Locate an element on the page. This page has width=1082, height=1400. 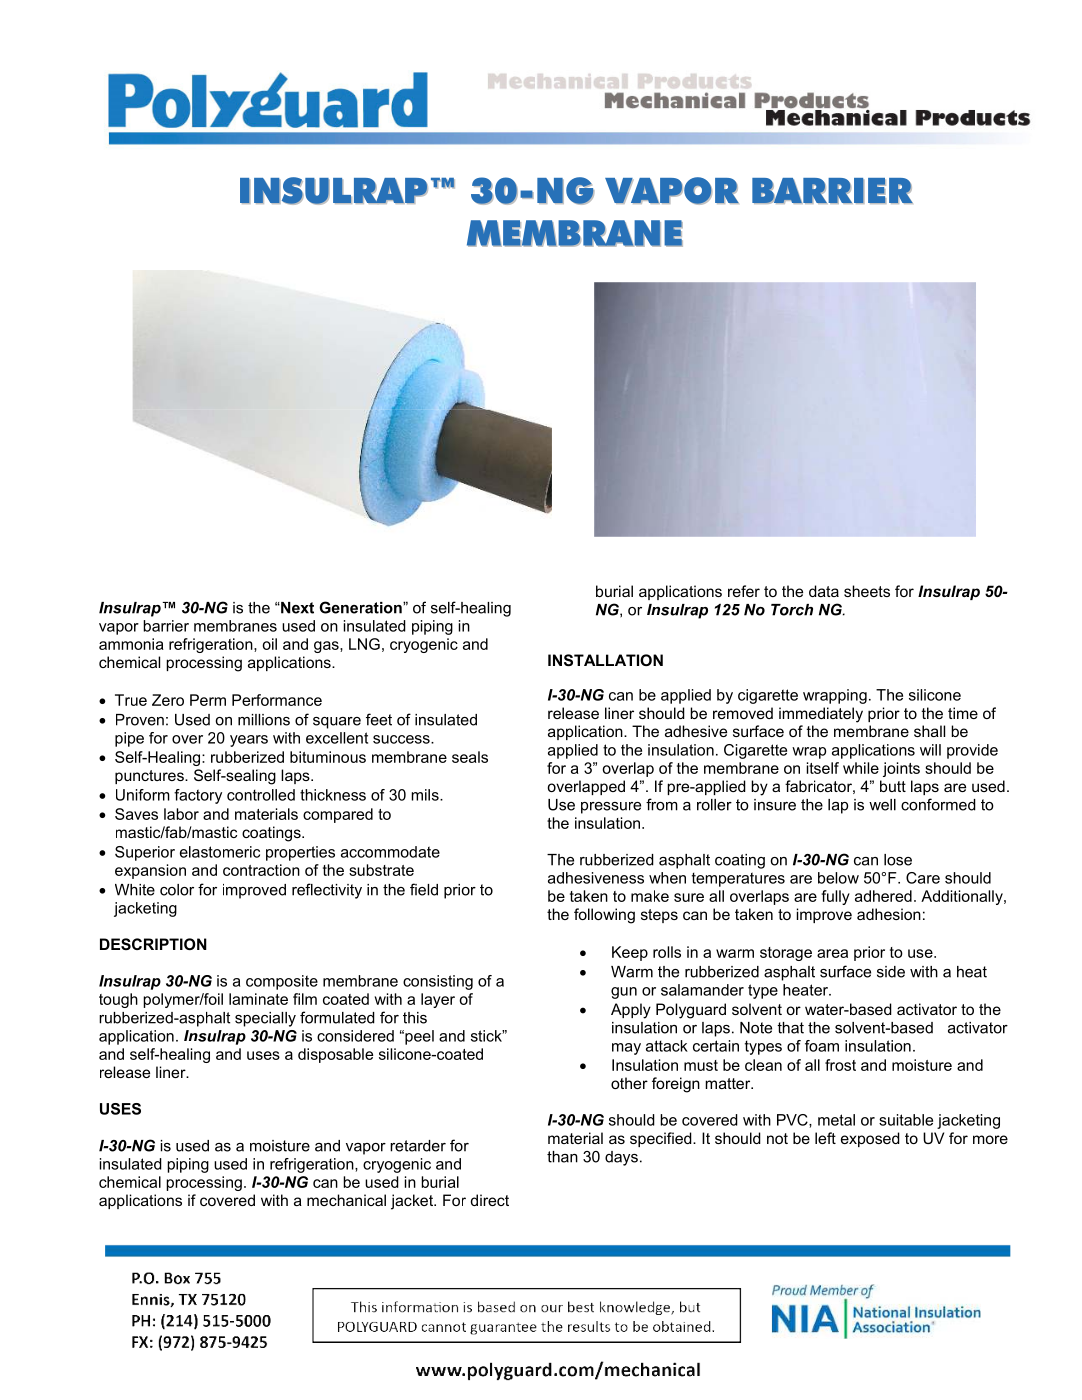
will is located at coordinates (930, 750).
